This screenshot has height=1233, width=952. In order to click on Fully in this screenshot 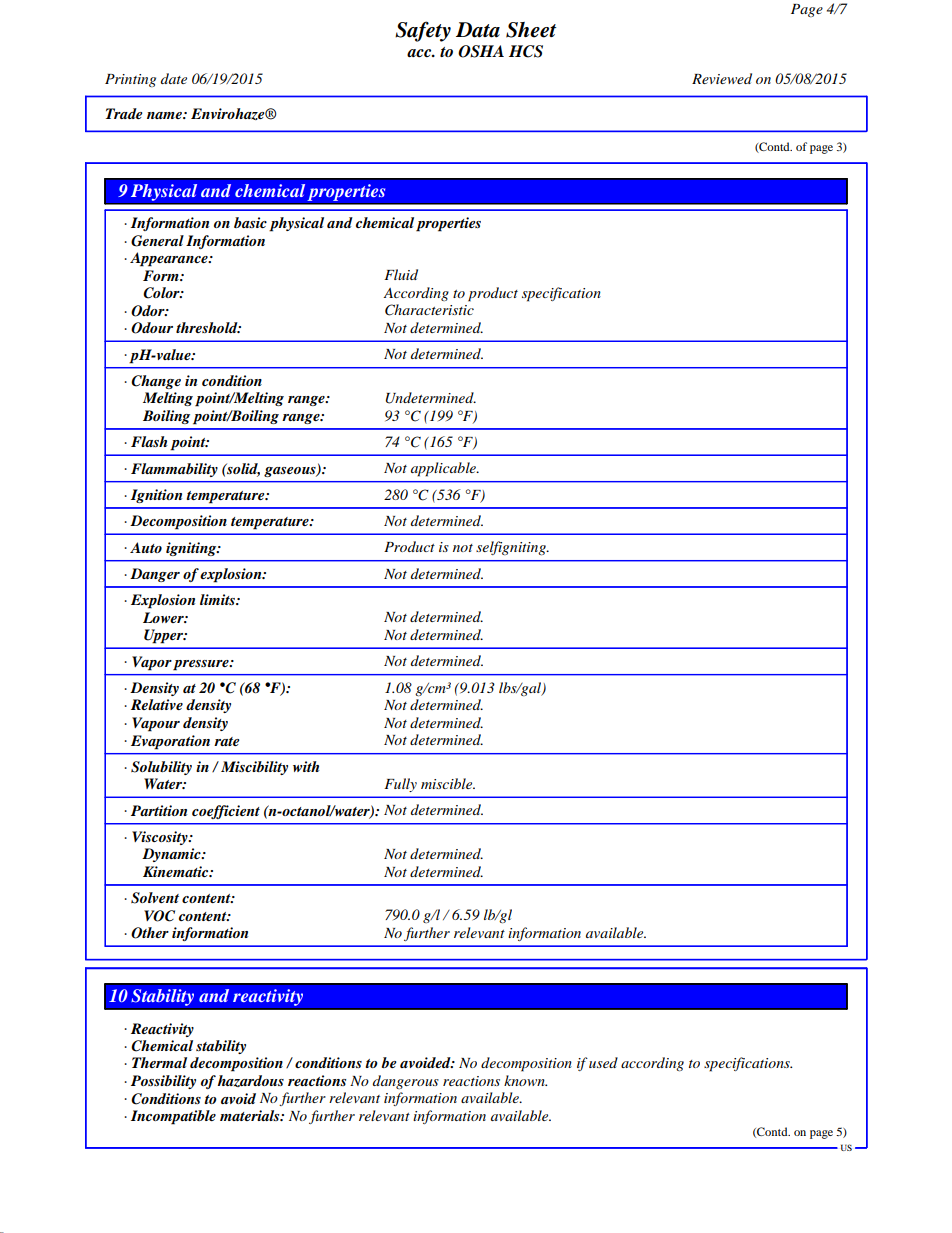, I will do `click(400, 785)`.
